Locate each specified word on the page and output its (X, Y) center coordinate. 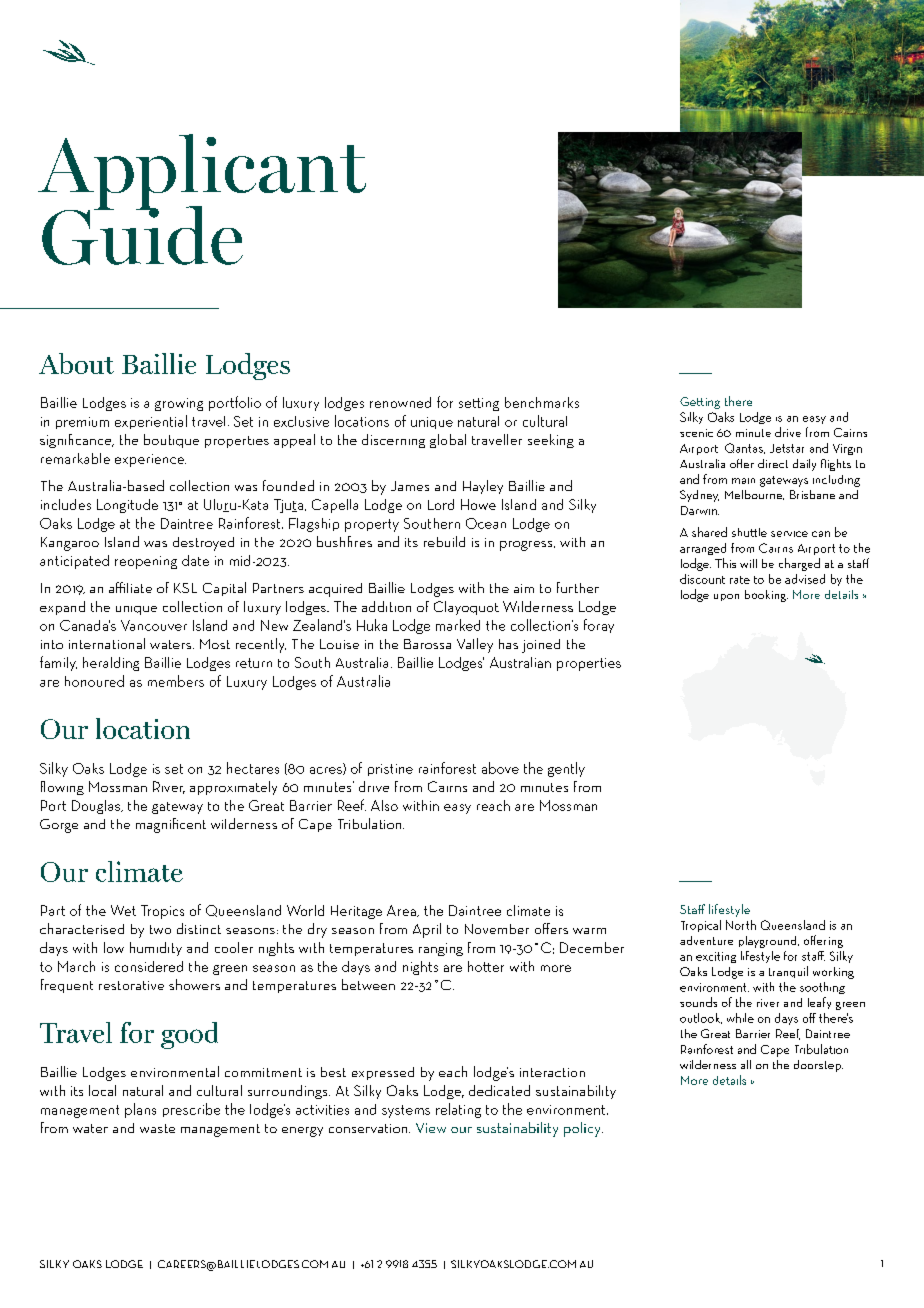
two (160, 929)
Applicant (202, 173)
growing (179, 404)
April (427, 930)
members (176, 681)
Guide (142, 234)
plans (140, 1110)
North (741, 925)
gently (566, 769)
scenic (696, 433)
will (748, 563)
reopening (146, 562)
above (500, 768)
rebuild (444, 541)
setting (479, 404)
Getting (700, 403)
